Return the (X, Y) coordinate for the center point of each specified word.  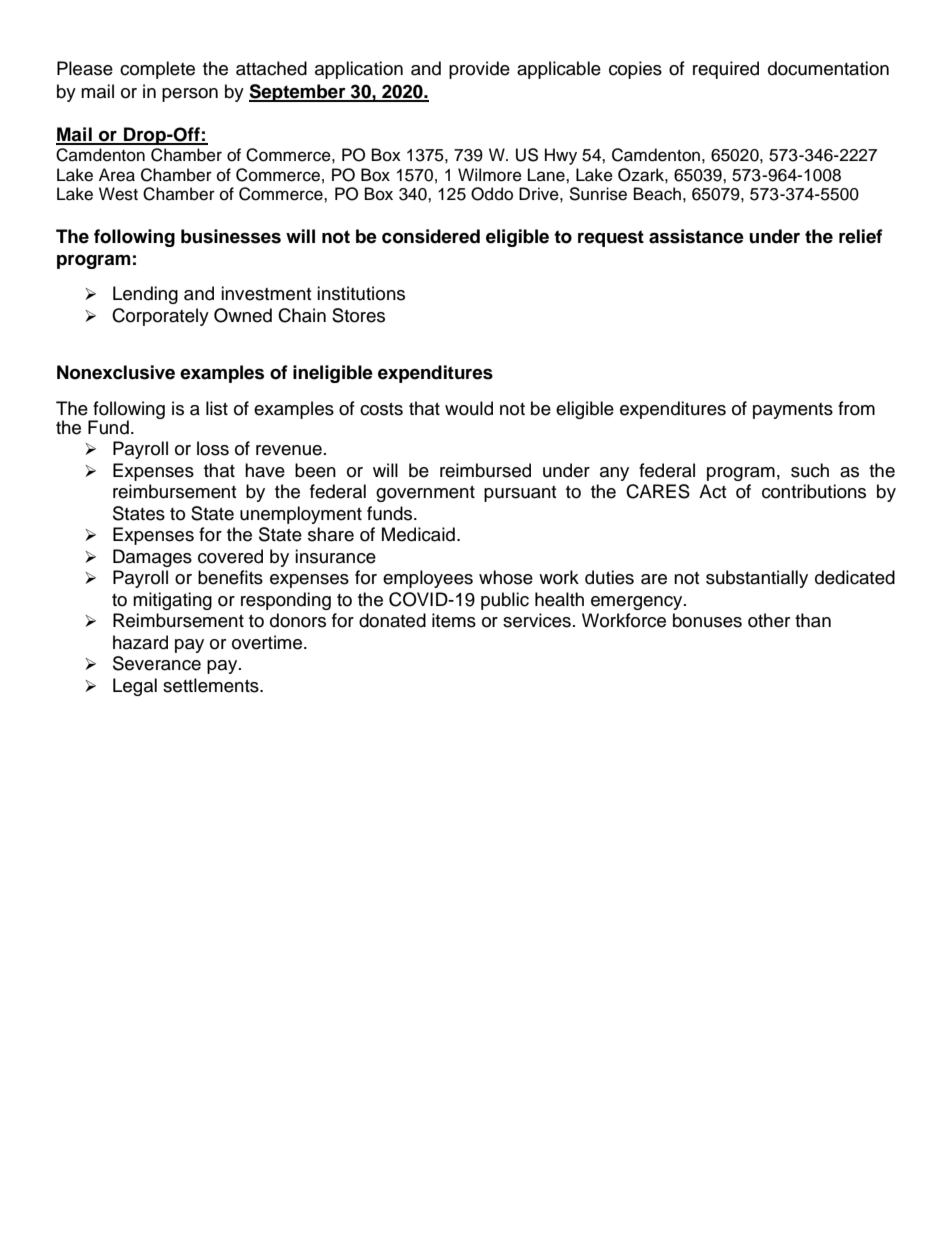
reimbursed (485, 470)
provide (479, 70)
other (769, 620)
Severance (157, 663)
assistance (696, 236)
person (190, 95)
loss (213, 448)
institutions (361, 293)
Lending (145, 295)
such (810, 470)
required (726, 70)
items (454, 620)
